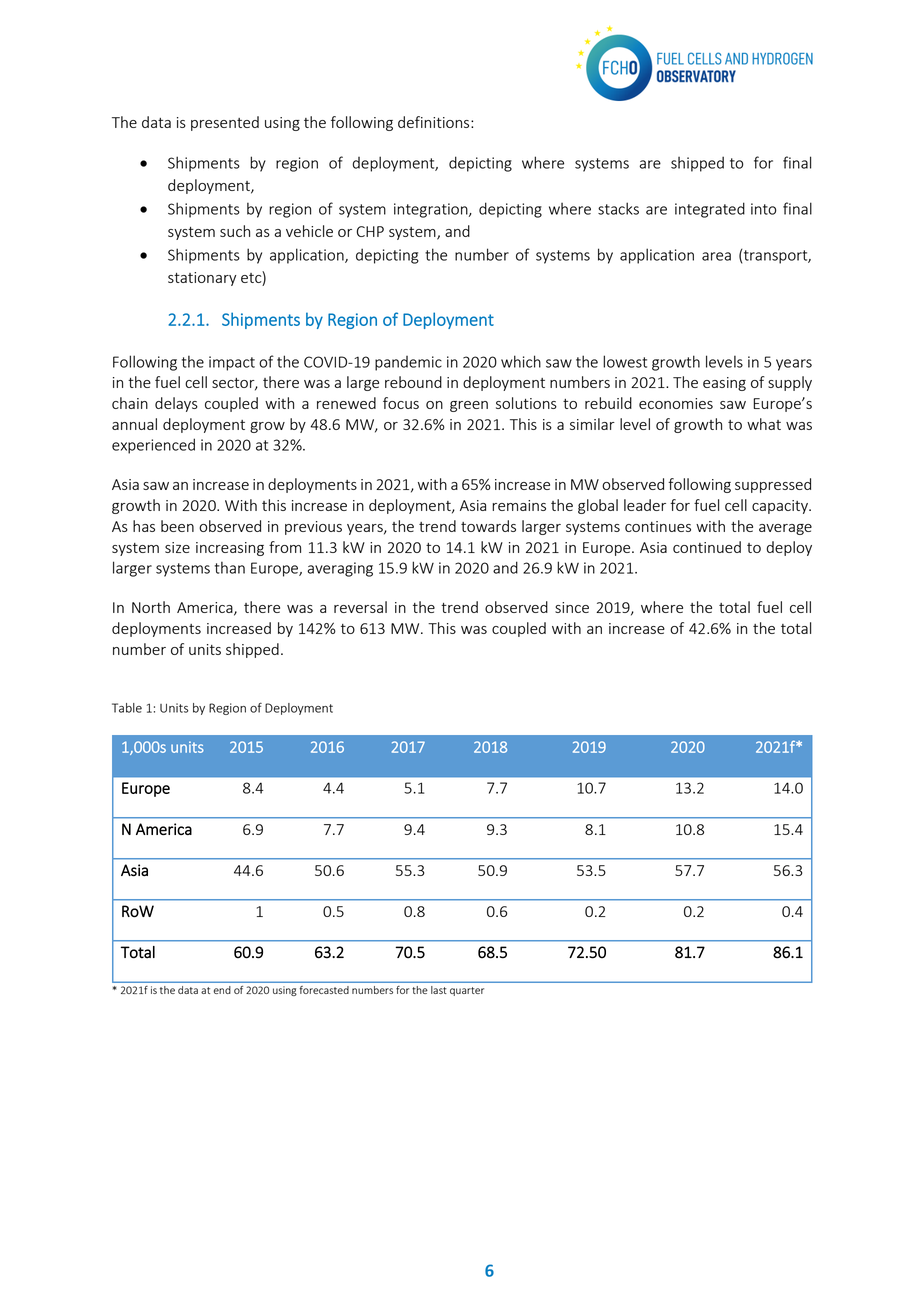  I want to click on suppressed, so click(773, 485).
